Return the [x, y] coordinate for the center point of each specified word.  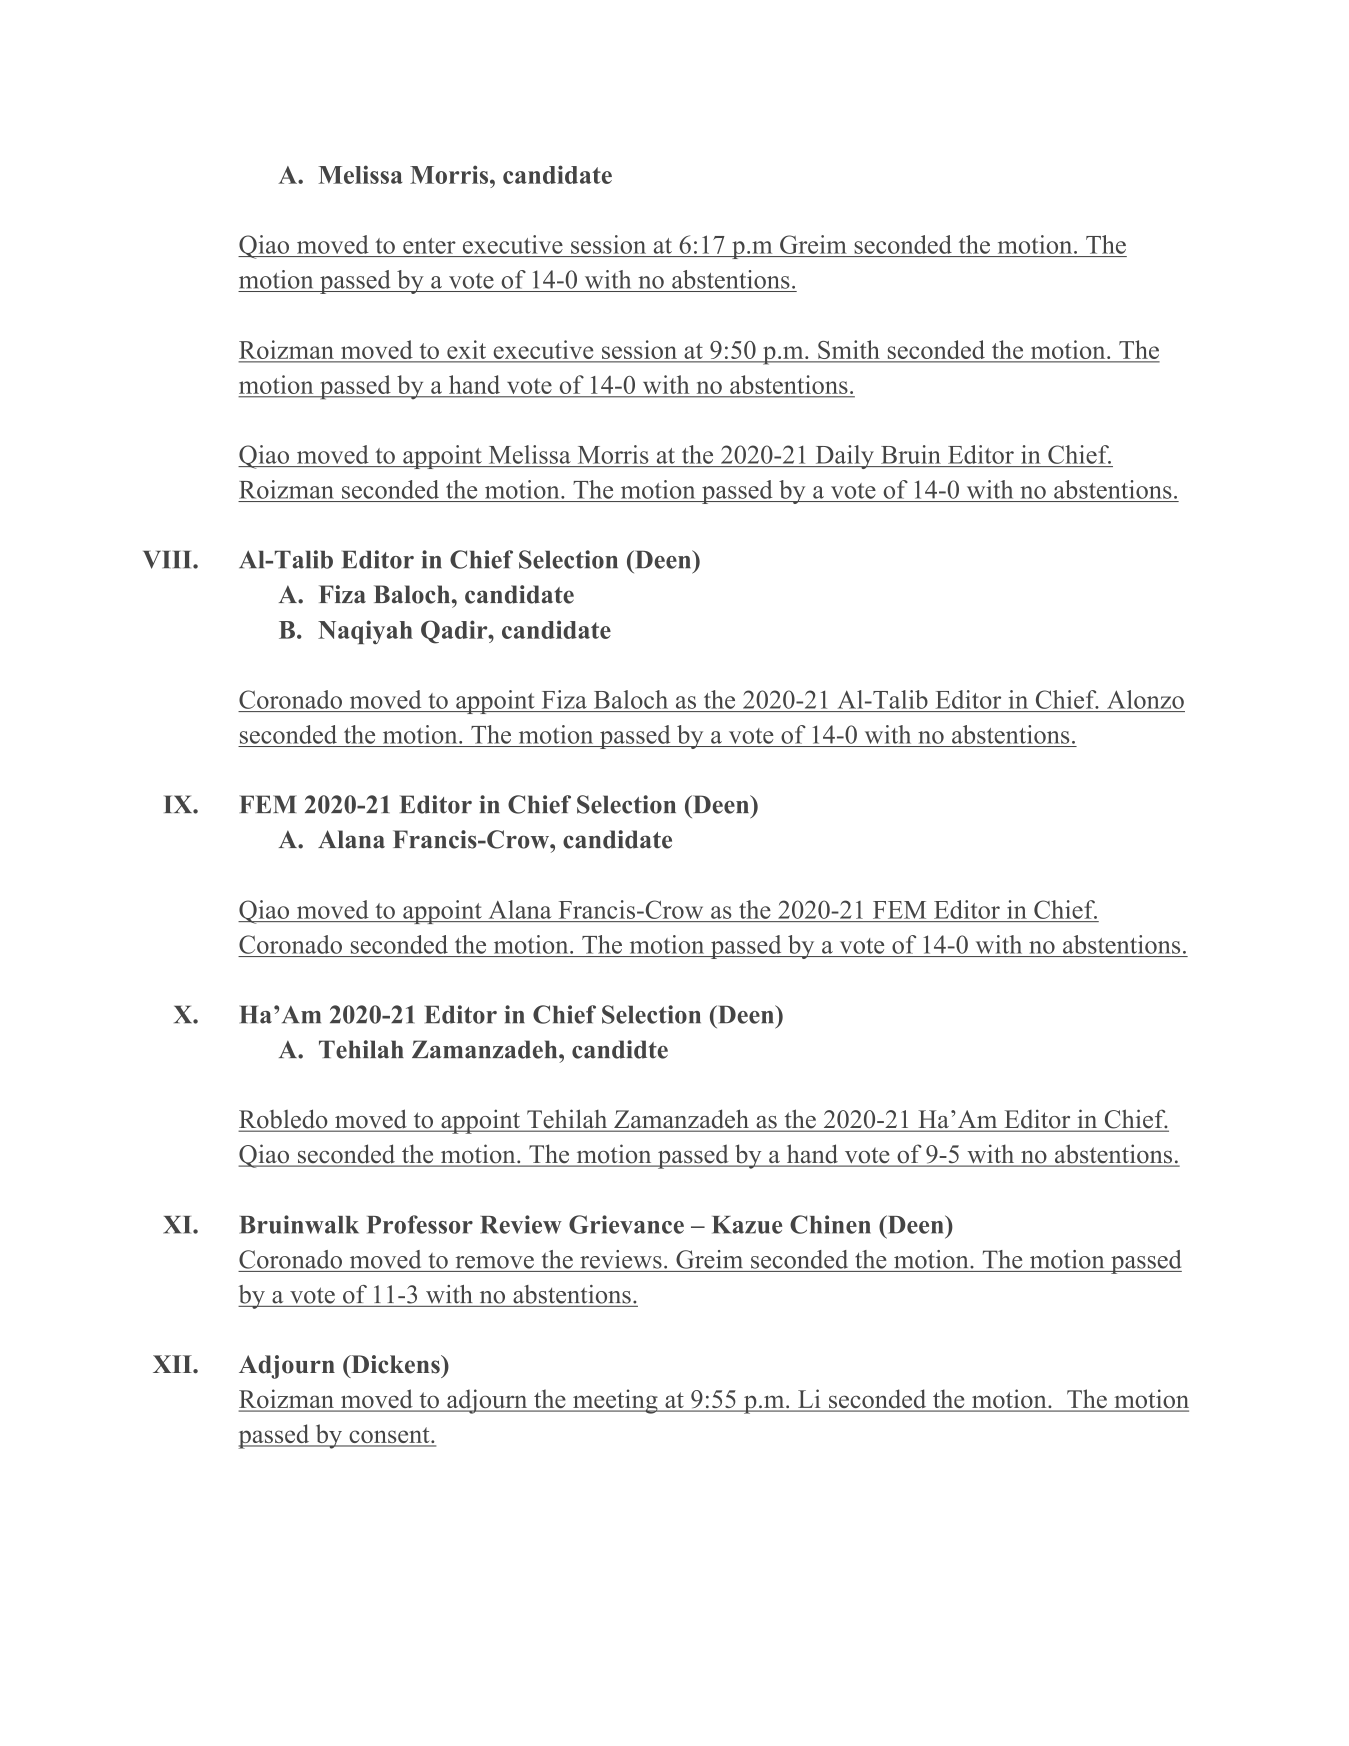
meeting [615, 1401]
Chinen [830, 1224]
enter [429, 246]
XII [173, 1364]
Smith [849, 351]
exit [467, 351]
